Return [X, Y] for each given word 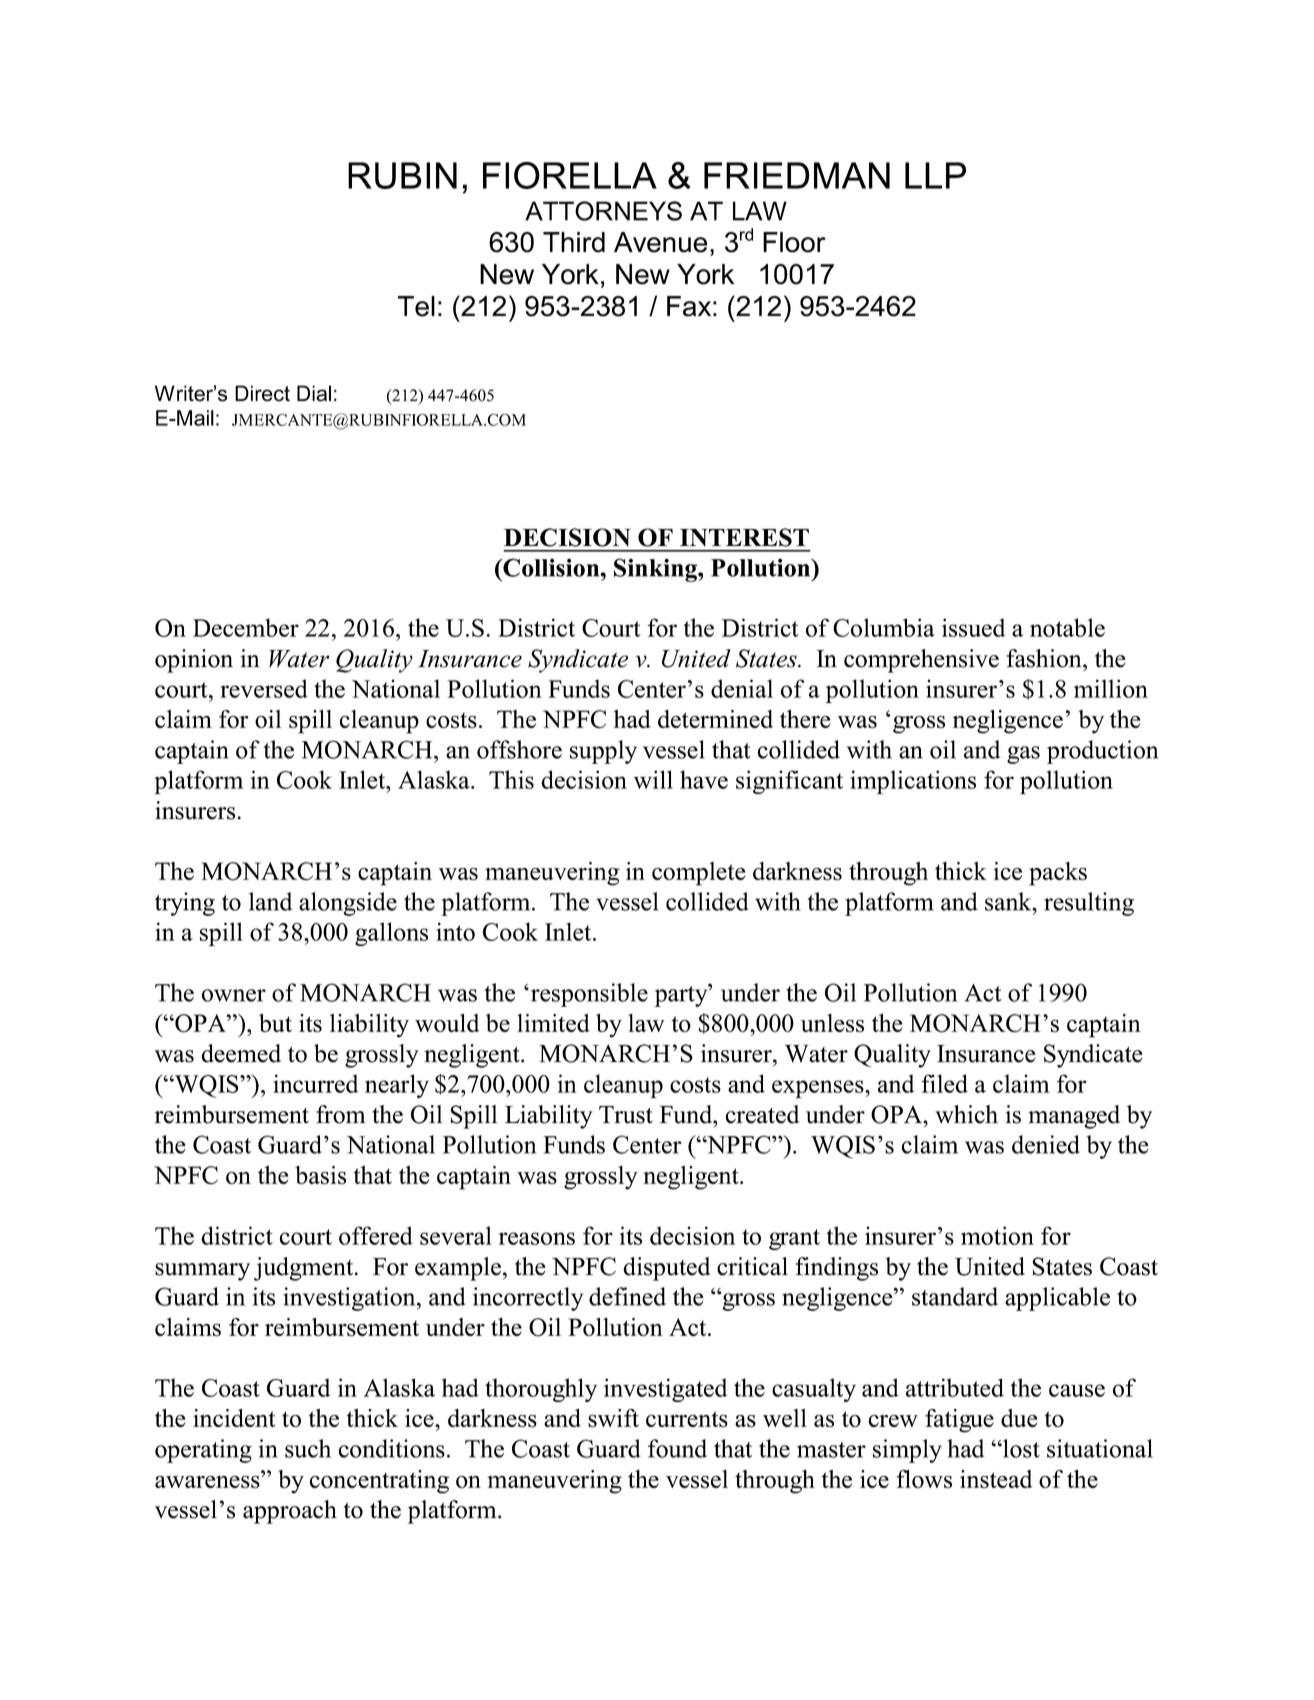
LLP [935, 175]
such [308, 1448]
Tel [416, 306]
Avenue [660, 242]
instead [996, 1479]
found [677, 1448]
